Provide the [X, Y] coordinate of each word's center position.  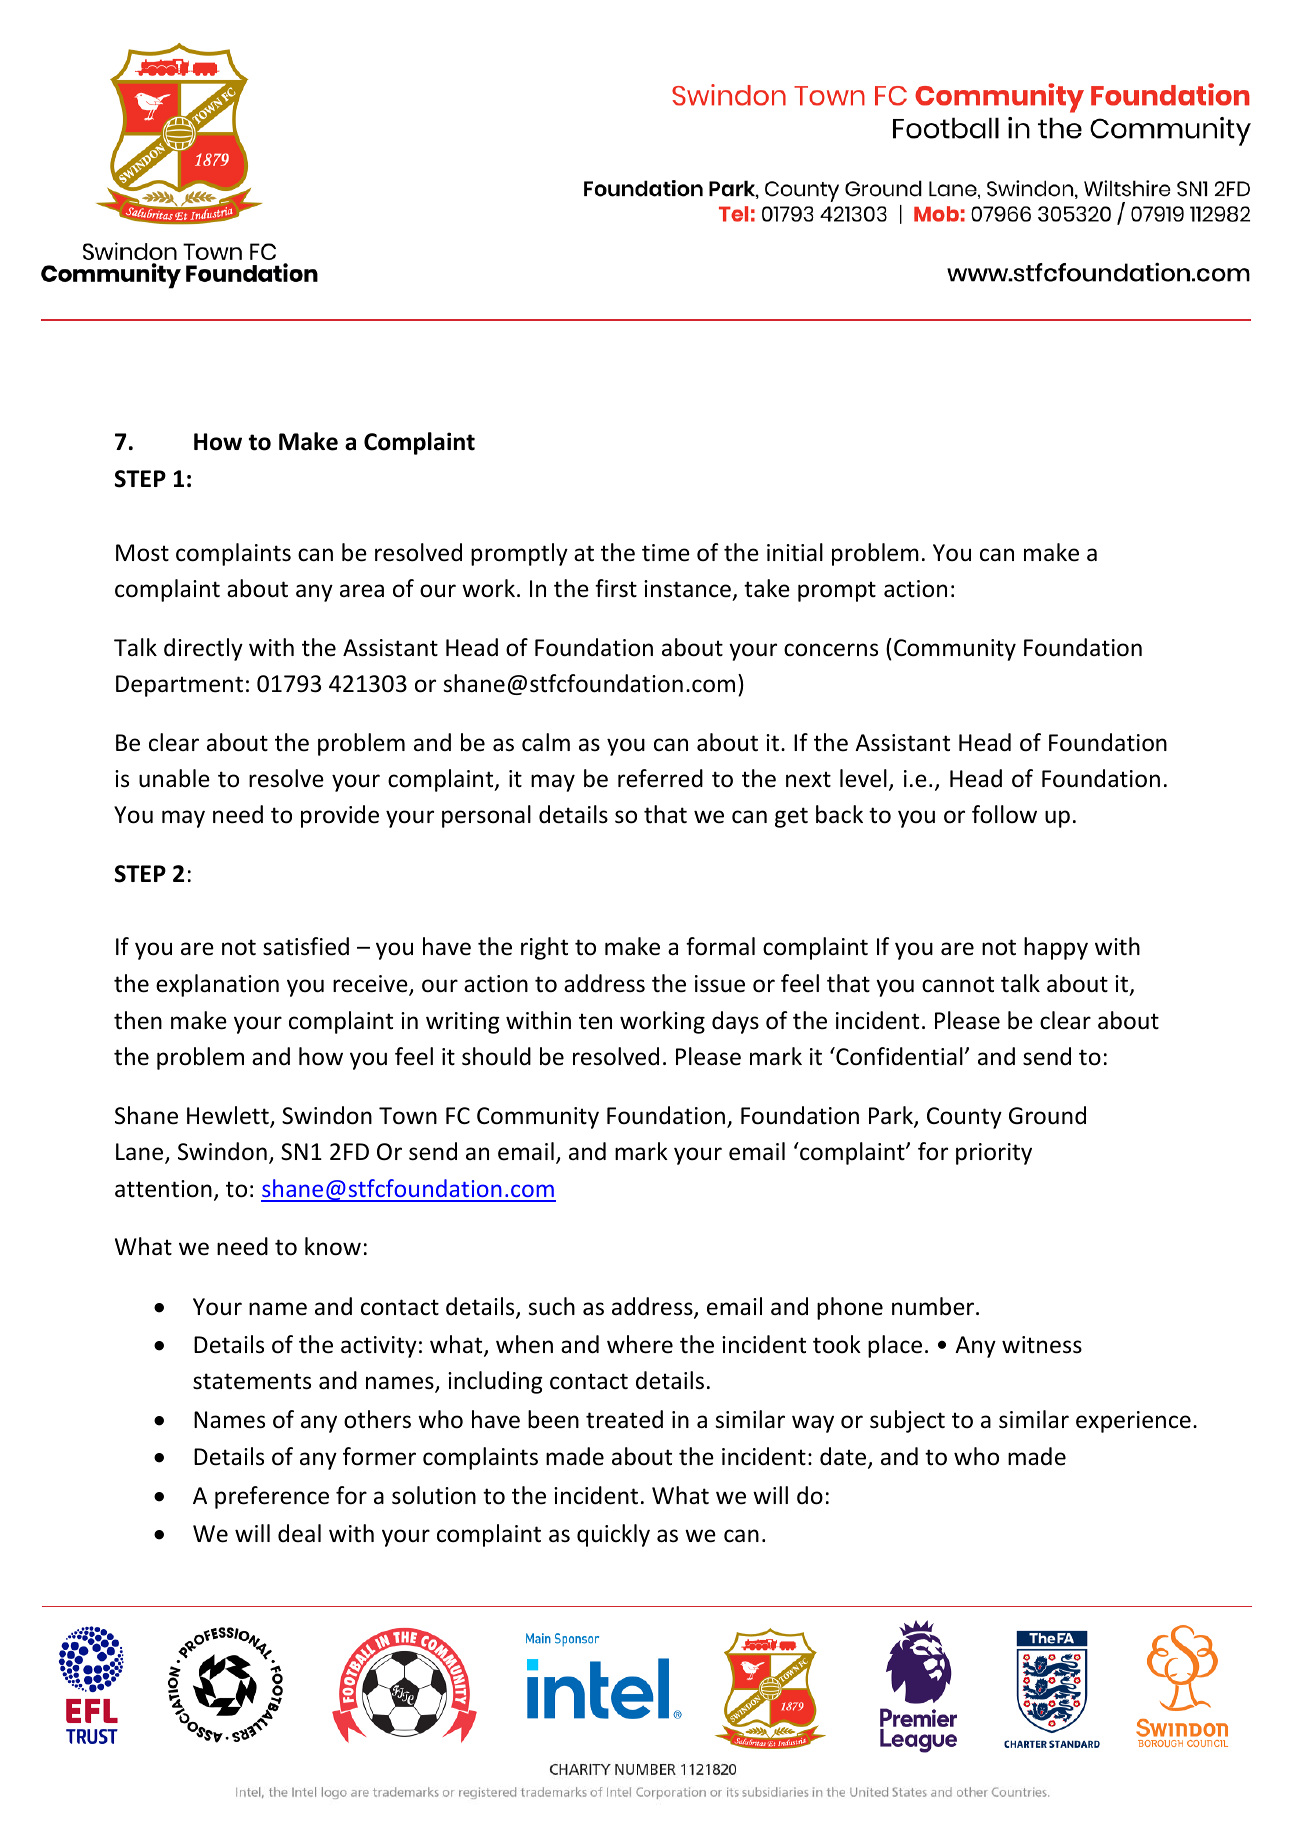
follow [1004, 814]
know [333, 1246]
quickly [613, 1535]
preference [272, 1497]
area [362, 591]
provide [340, 816]
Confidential [898, 1056]
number [934, 1306]
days [735, 1022]
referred [660, 778]
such [551, 1306]
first [616, 588]
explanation [217, 985]
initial [795, 552]
